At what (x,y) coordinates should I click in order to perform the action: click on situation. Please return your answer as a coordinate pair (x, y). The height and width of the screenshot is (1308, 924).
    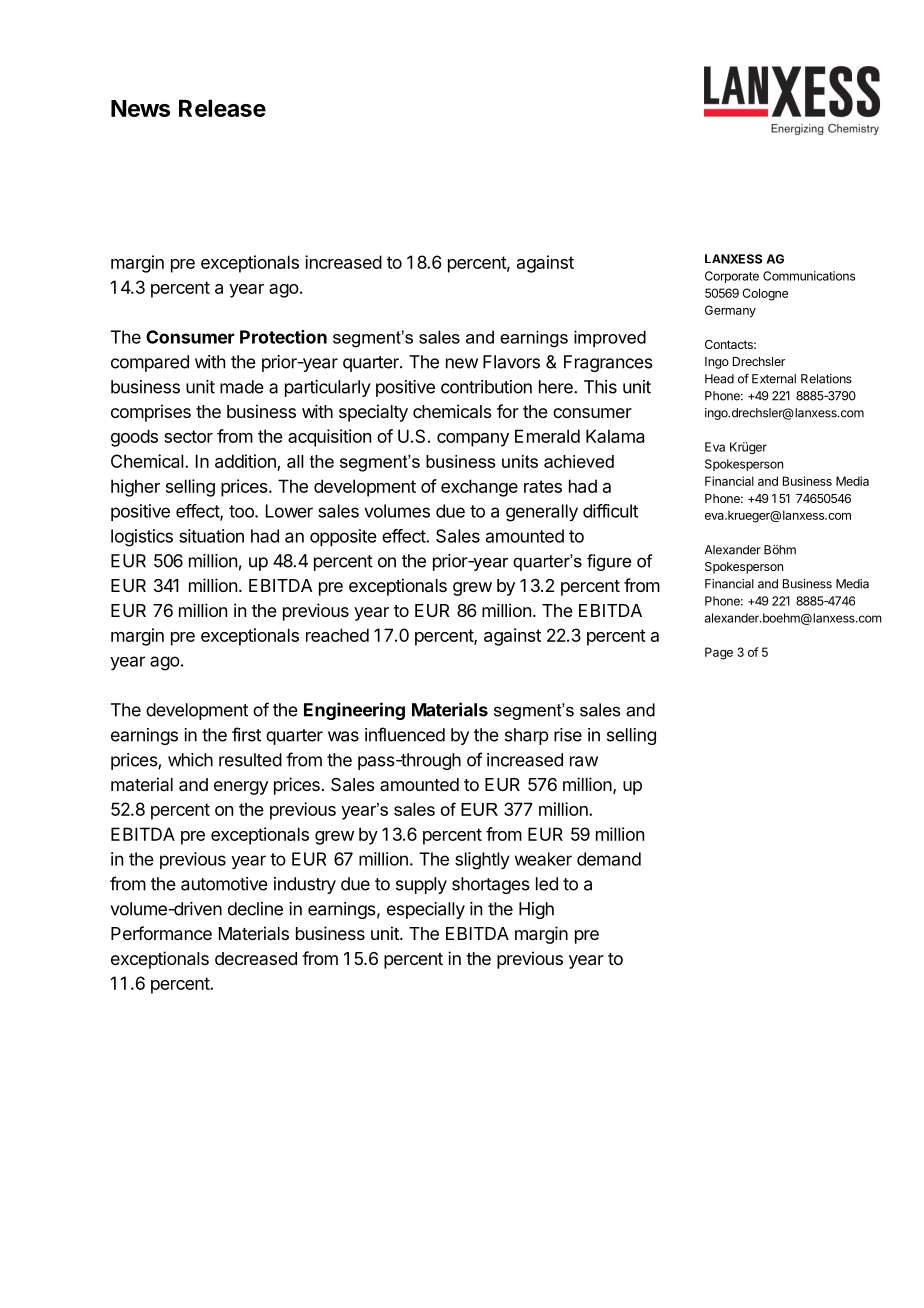
    Looking at the image, I should click on (211, 536).
